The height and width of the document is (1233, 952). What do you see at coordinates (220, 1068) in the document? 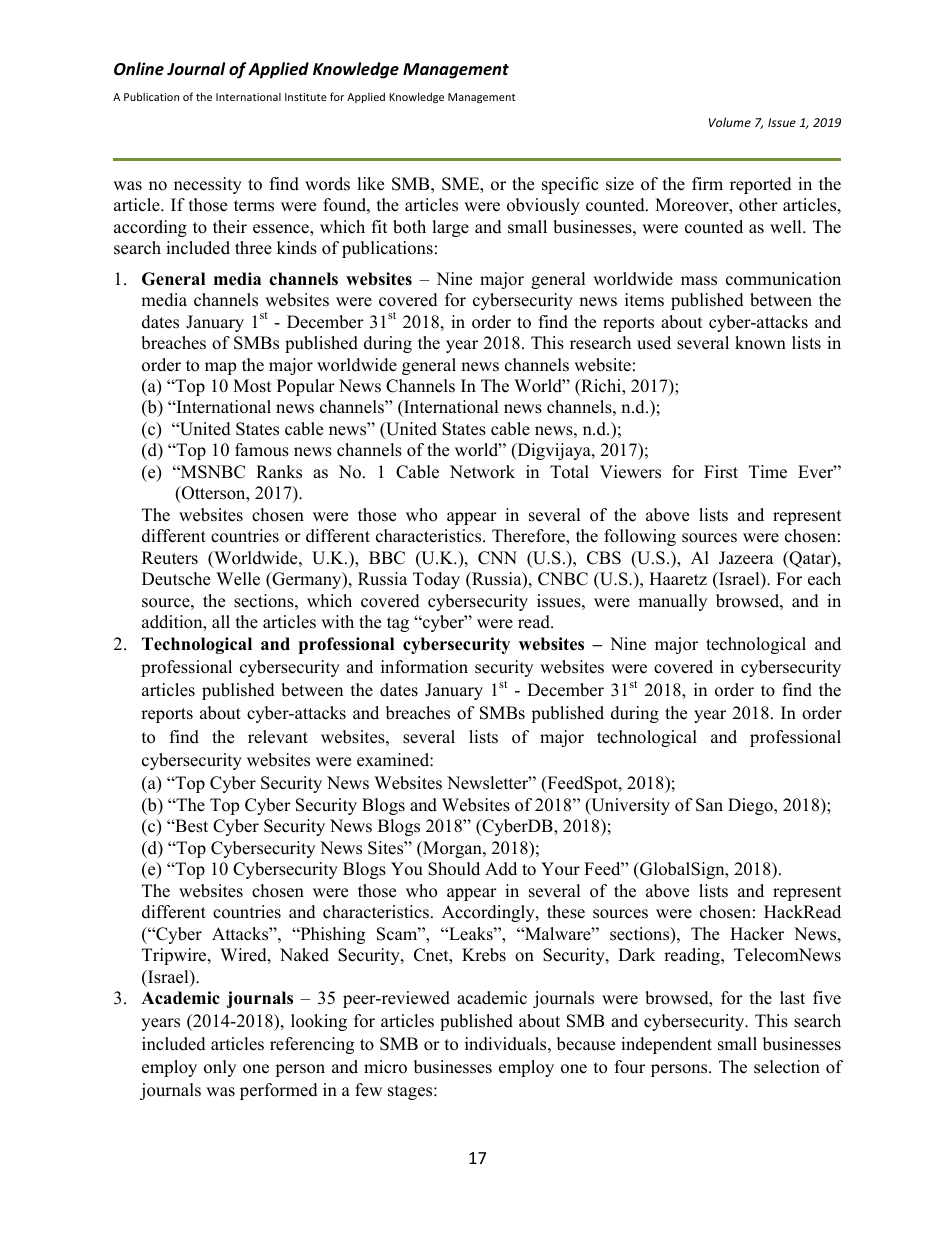
I see `only` at bounding box center [220, 1068].
